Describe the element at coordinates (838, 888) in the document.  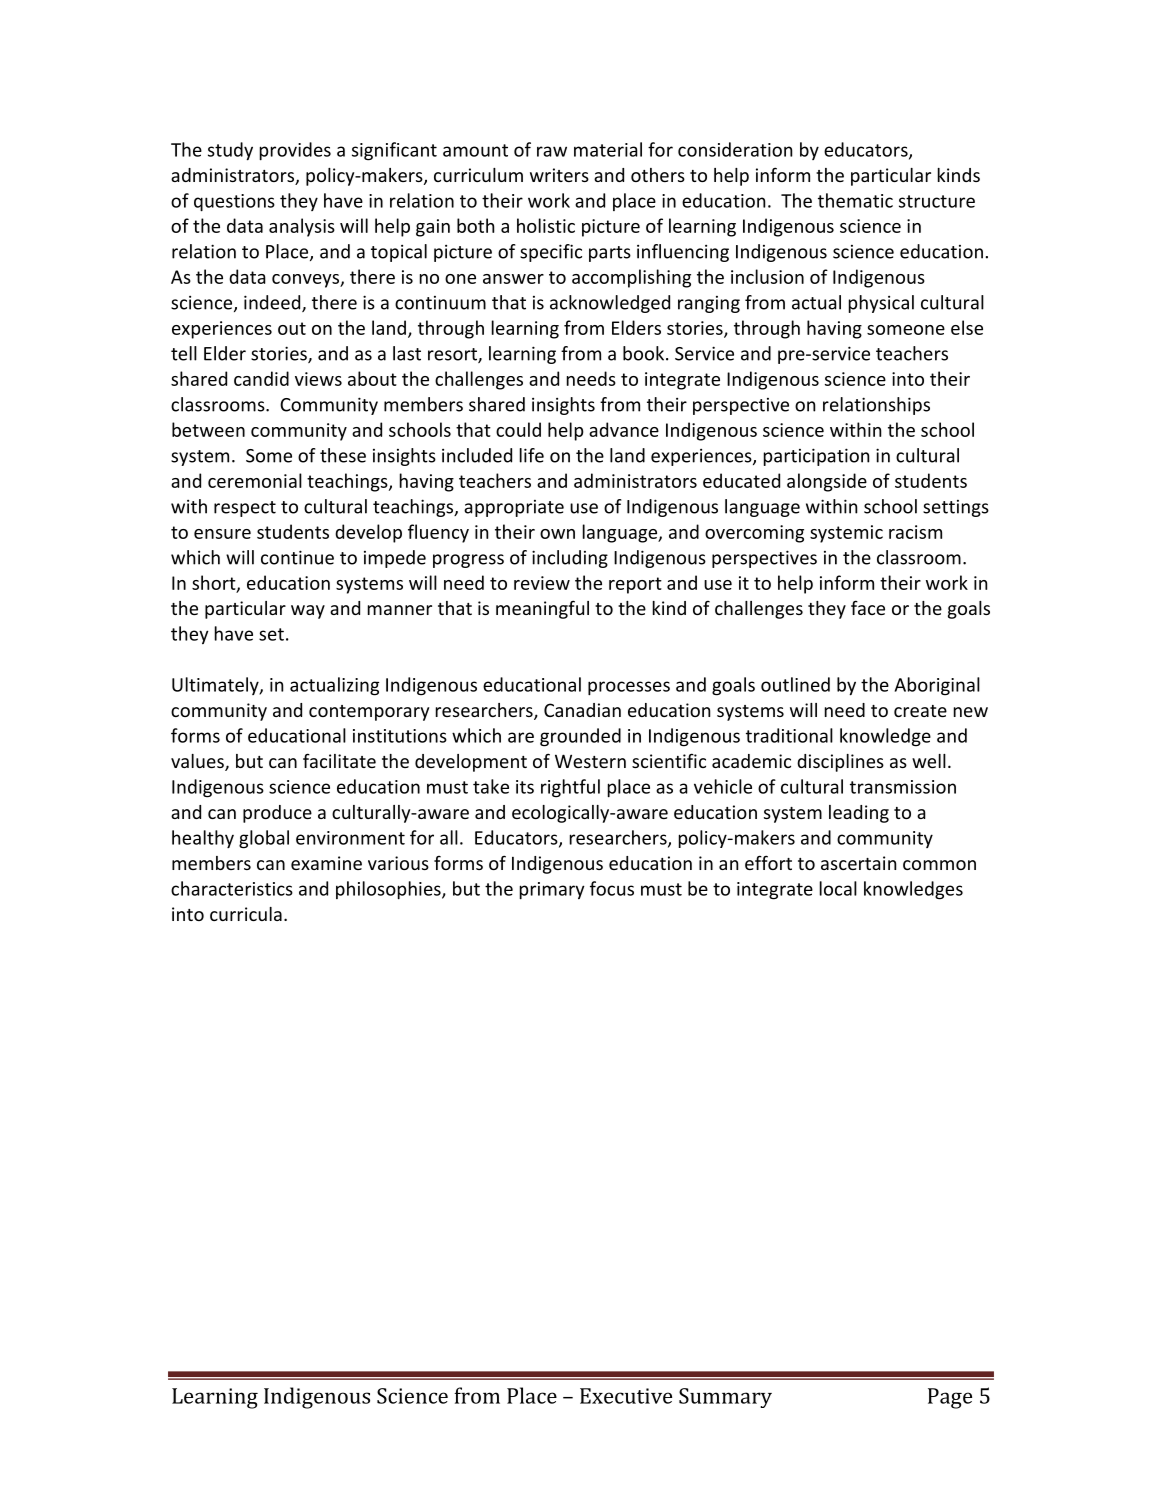
I see `local` at that location.
